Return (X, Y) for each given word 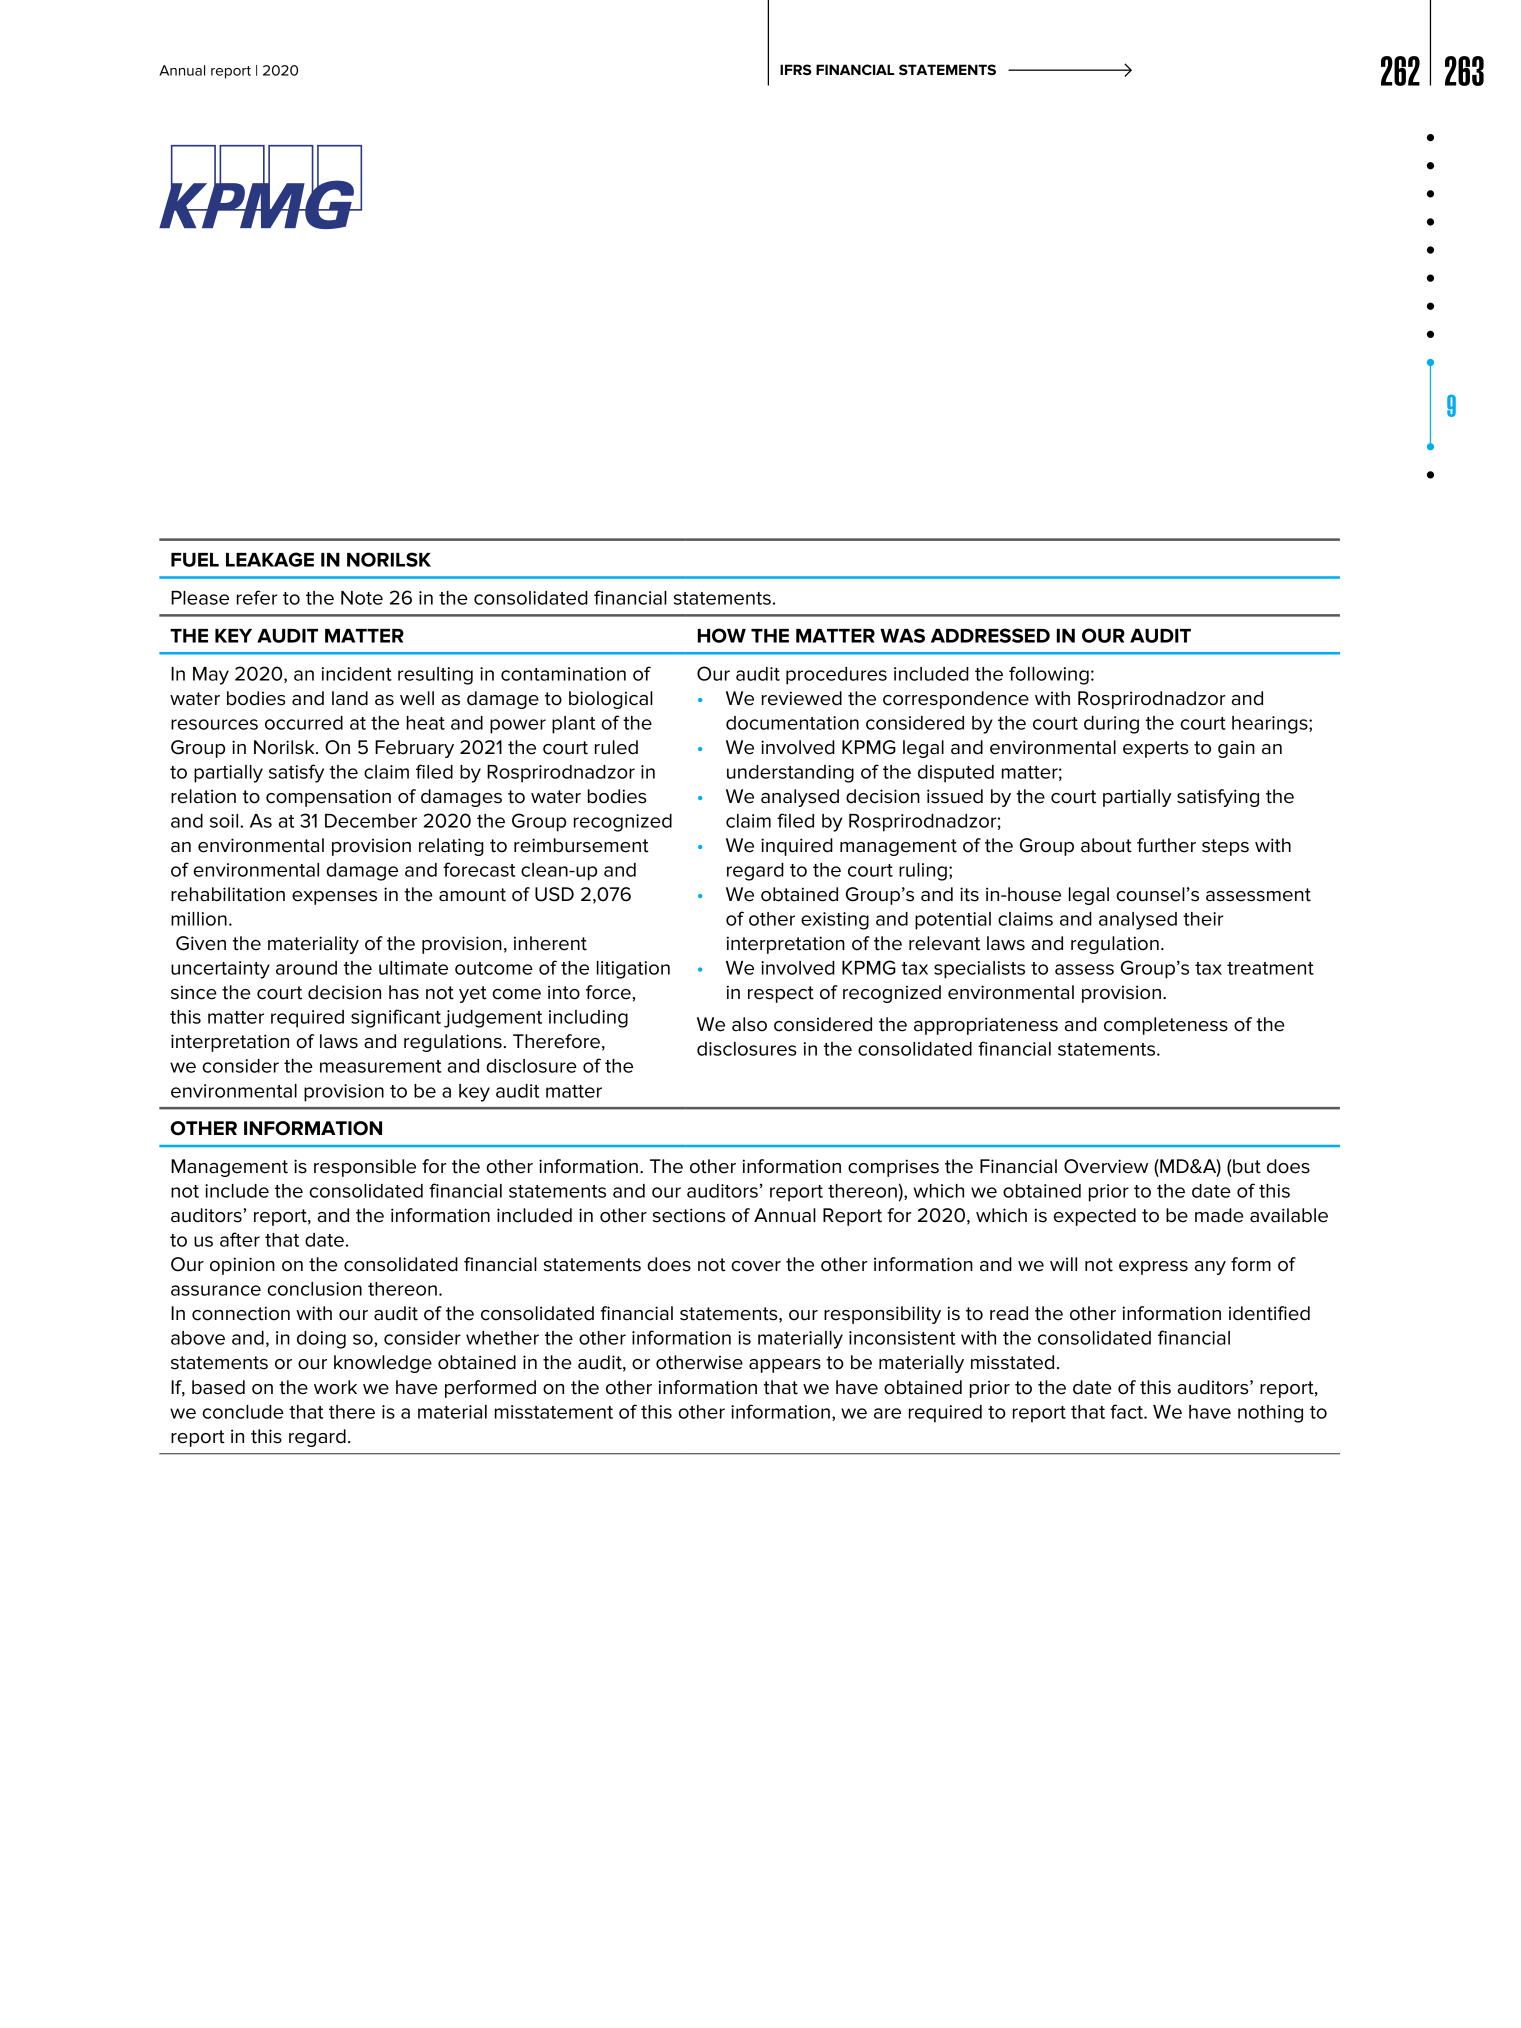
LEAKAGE (270, 559)
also (749, 1024)
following (1049, 675)
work (335, 1387)
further (1166, 845)
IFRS (796, 69)
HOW (722, 635)
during (1111, 725)
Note (362, 598)
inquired (797, 847)
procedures (836, 676)
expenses (334, 898)
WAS (902, 635)
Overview (1106, 1166)
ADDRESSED (990, 635)
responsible (365, 1168)
